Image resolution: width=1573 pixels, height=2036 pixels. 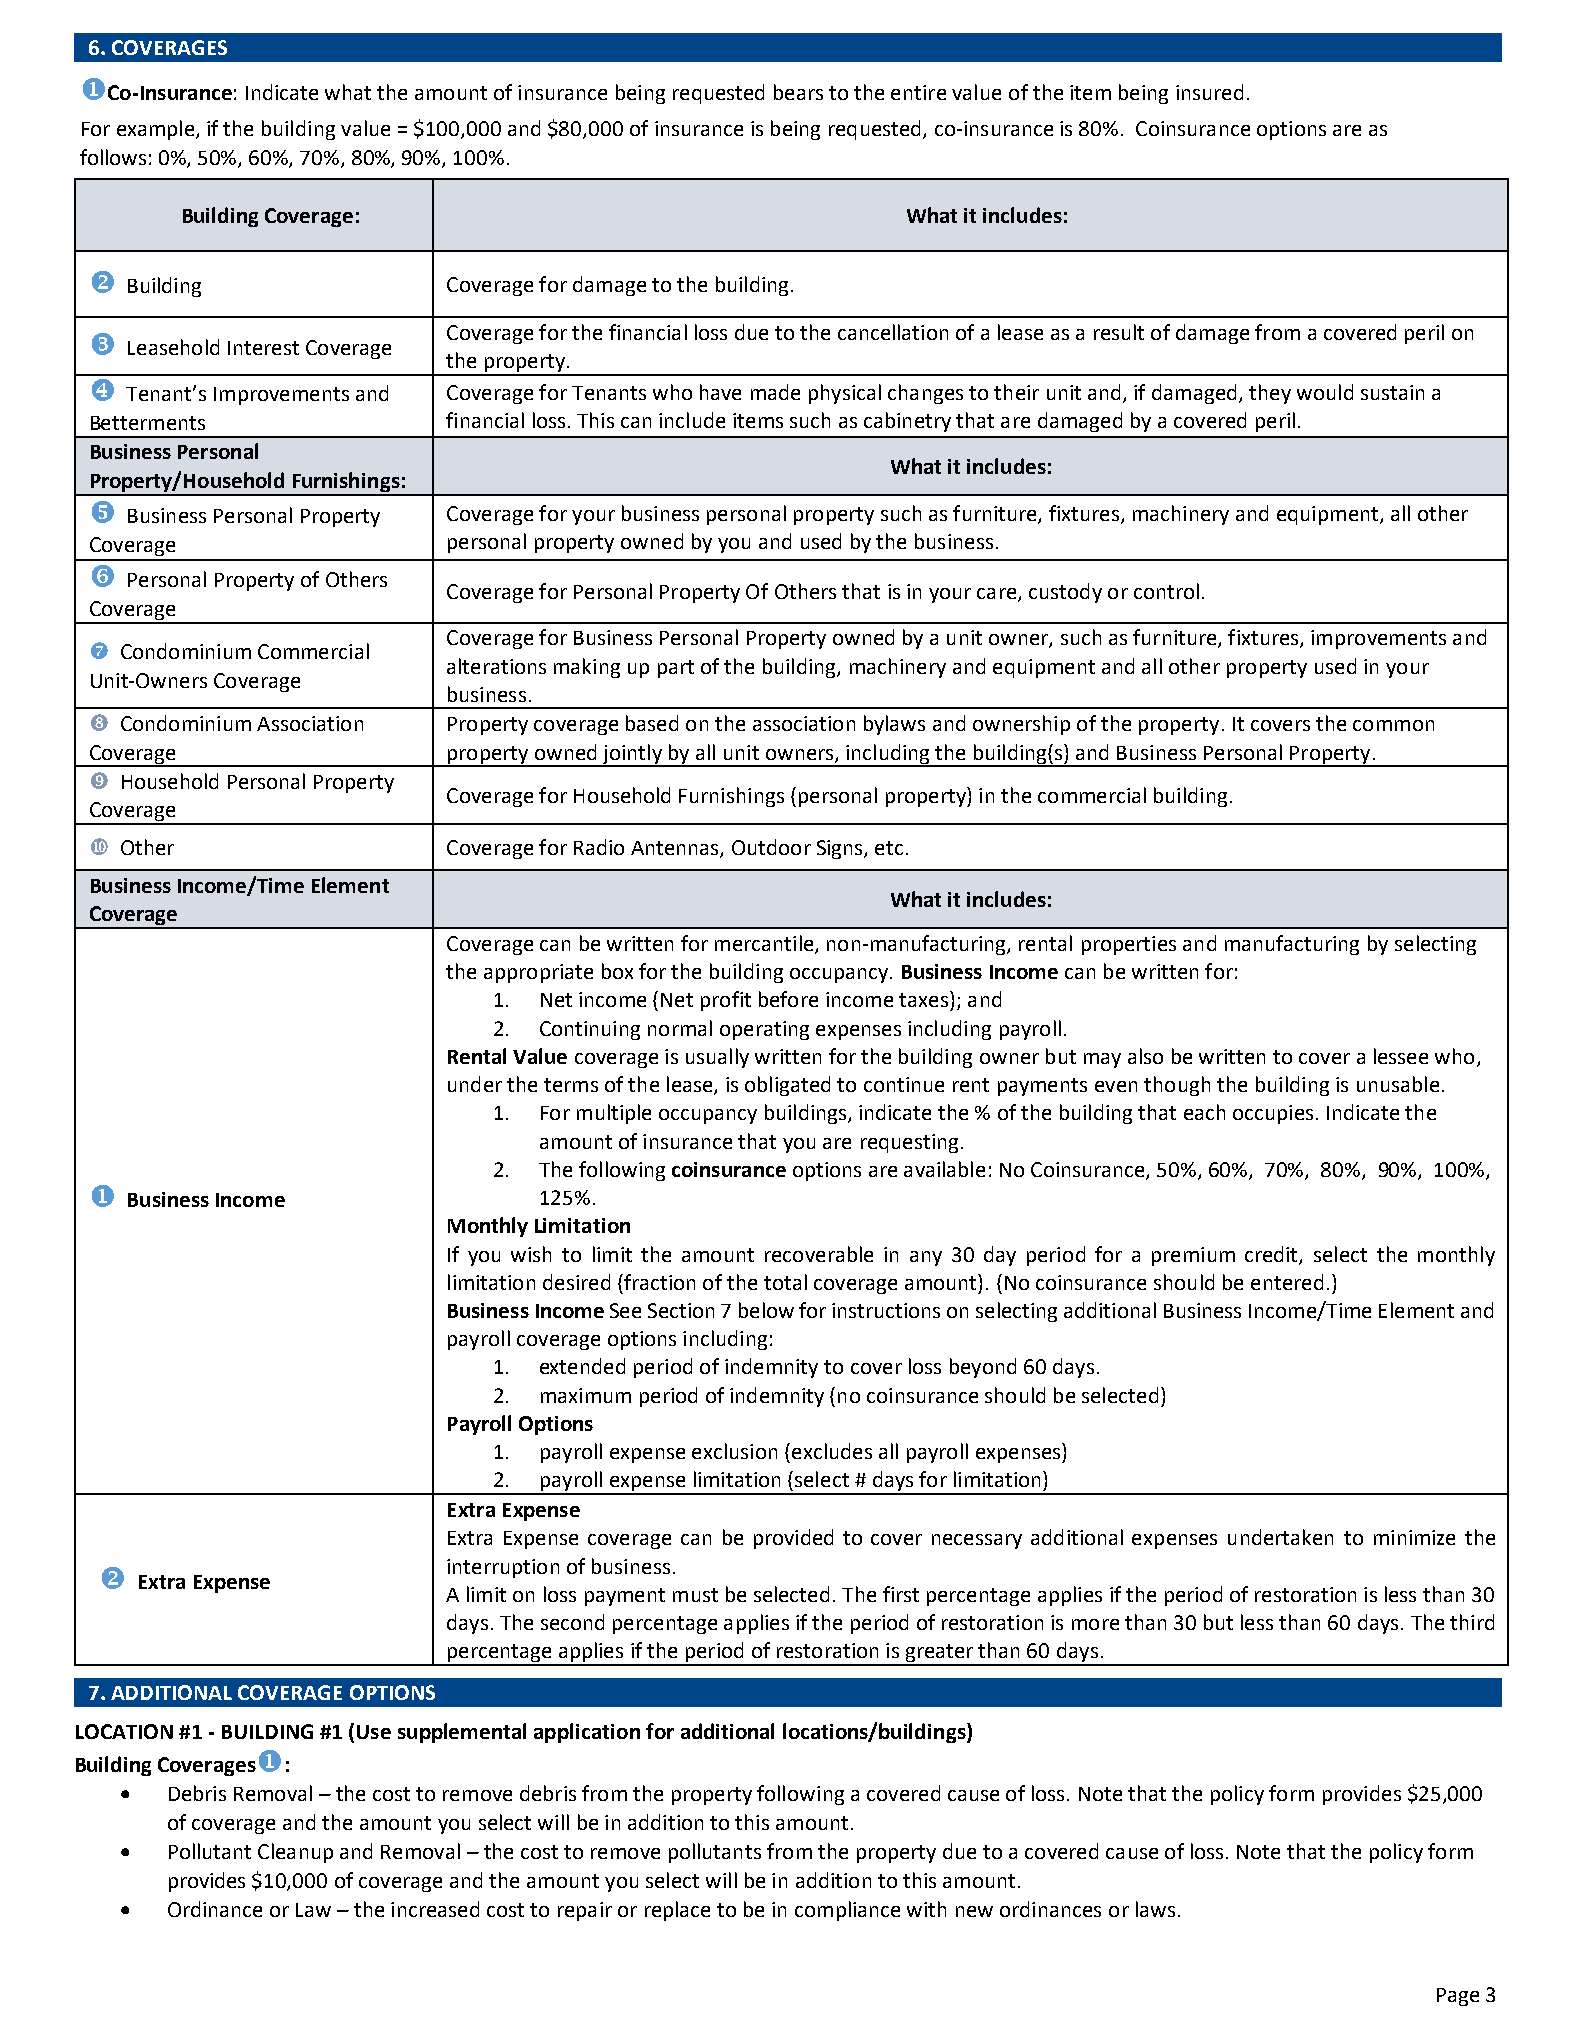 I want to click on bears, so click(x=798, y=92).
